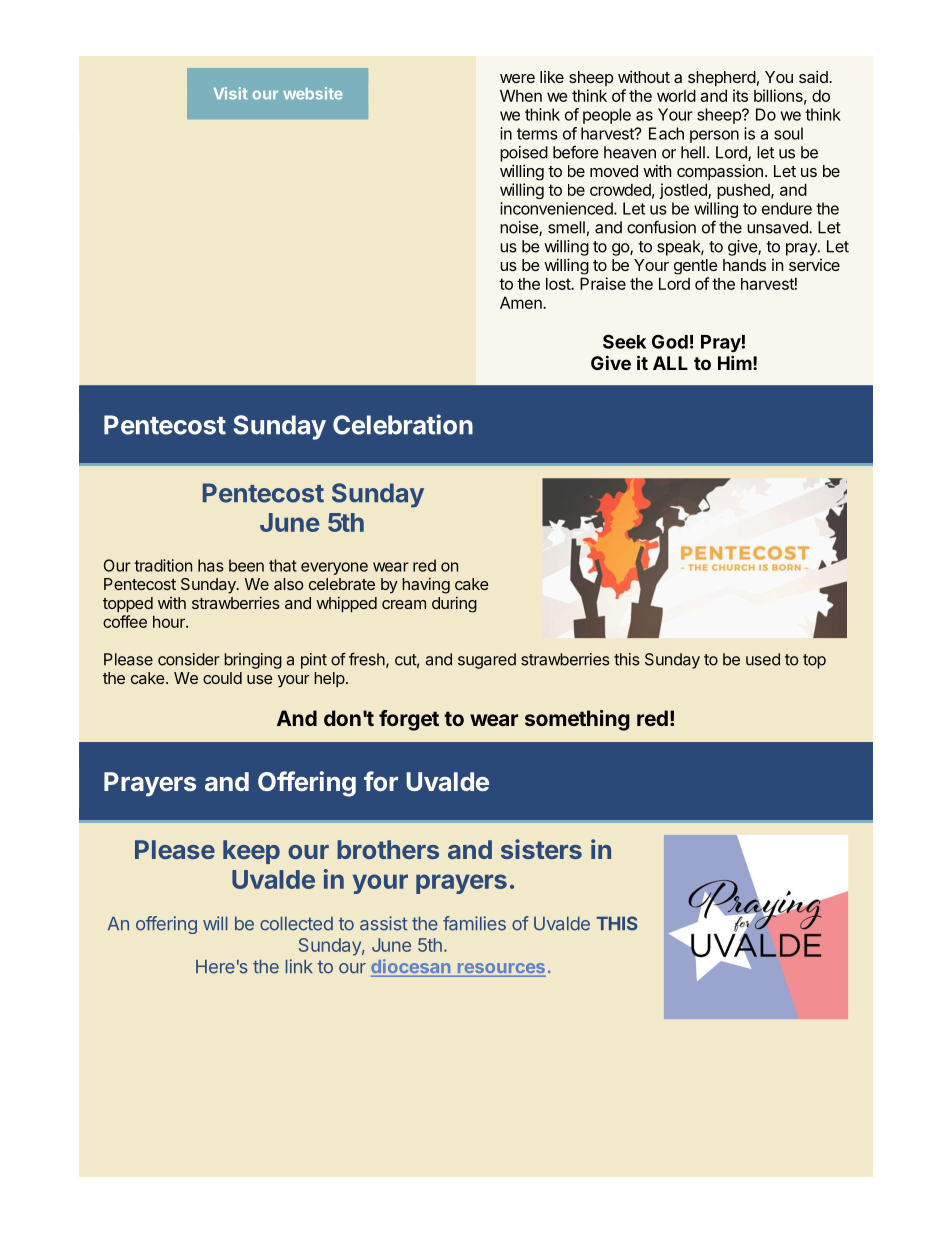 The width and height of the image is (952, 1233). What do you see at coordinates (740, 95) in the image?
I see `its` at bounding box center [740, 95].
